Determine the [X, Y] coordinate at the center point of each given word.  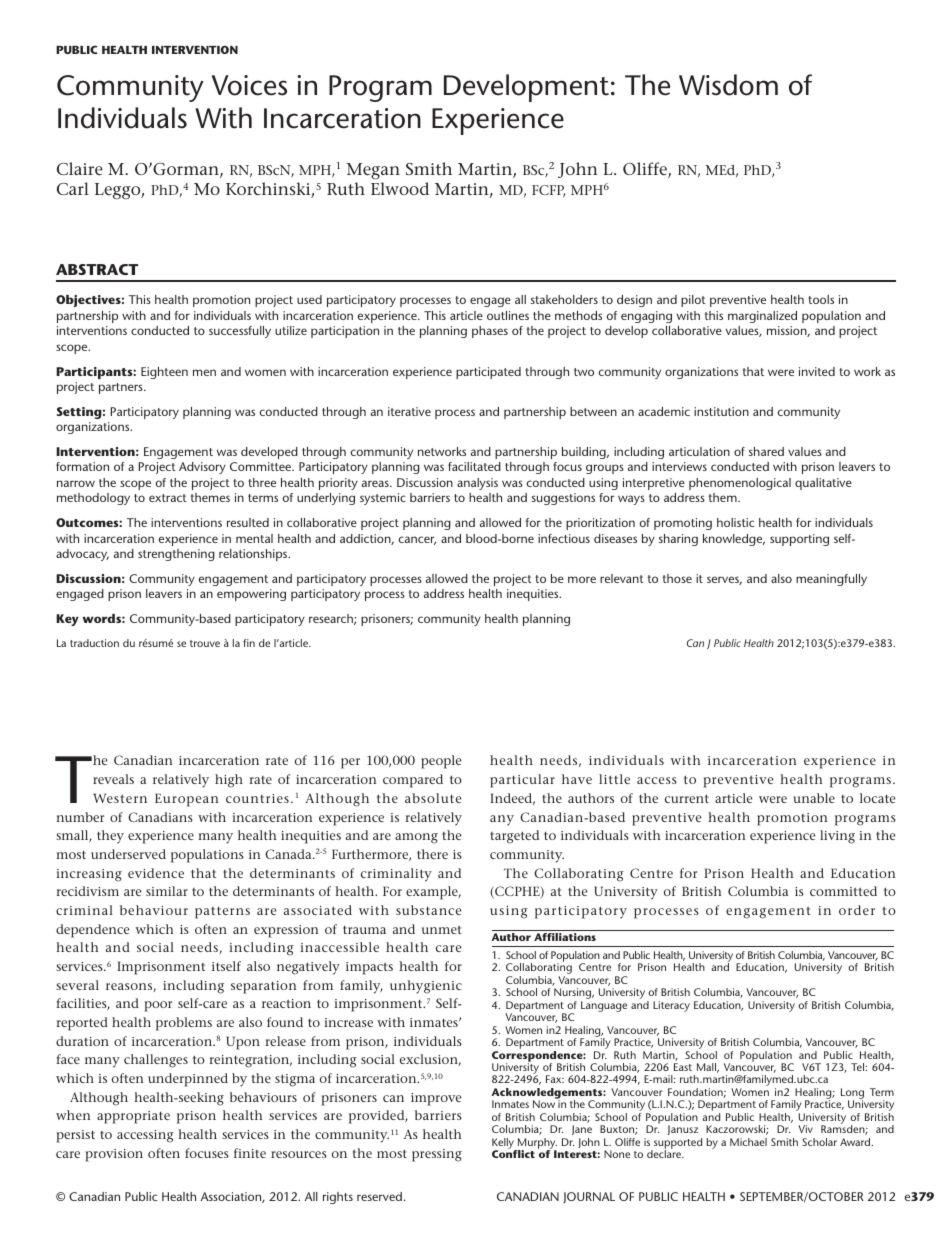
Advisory [202, 468]
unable [814, 798]
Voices [249, 85]
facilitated [474, 466]
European [186, 800]
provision [114, 1155]
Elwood [400, 188]
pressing [437, 1155]
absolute [433, 798]
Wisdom [728, 85]
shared [766, 451]
